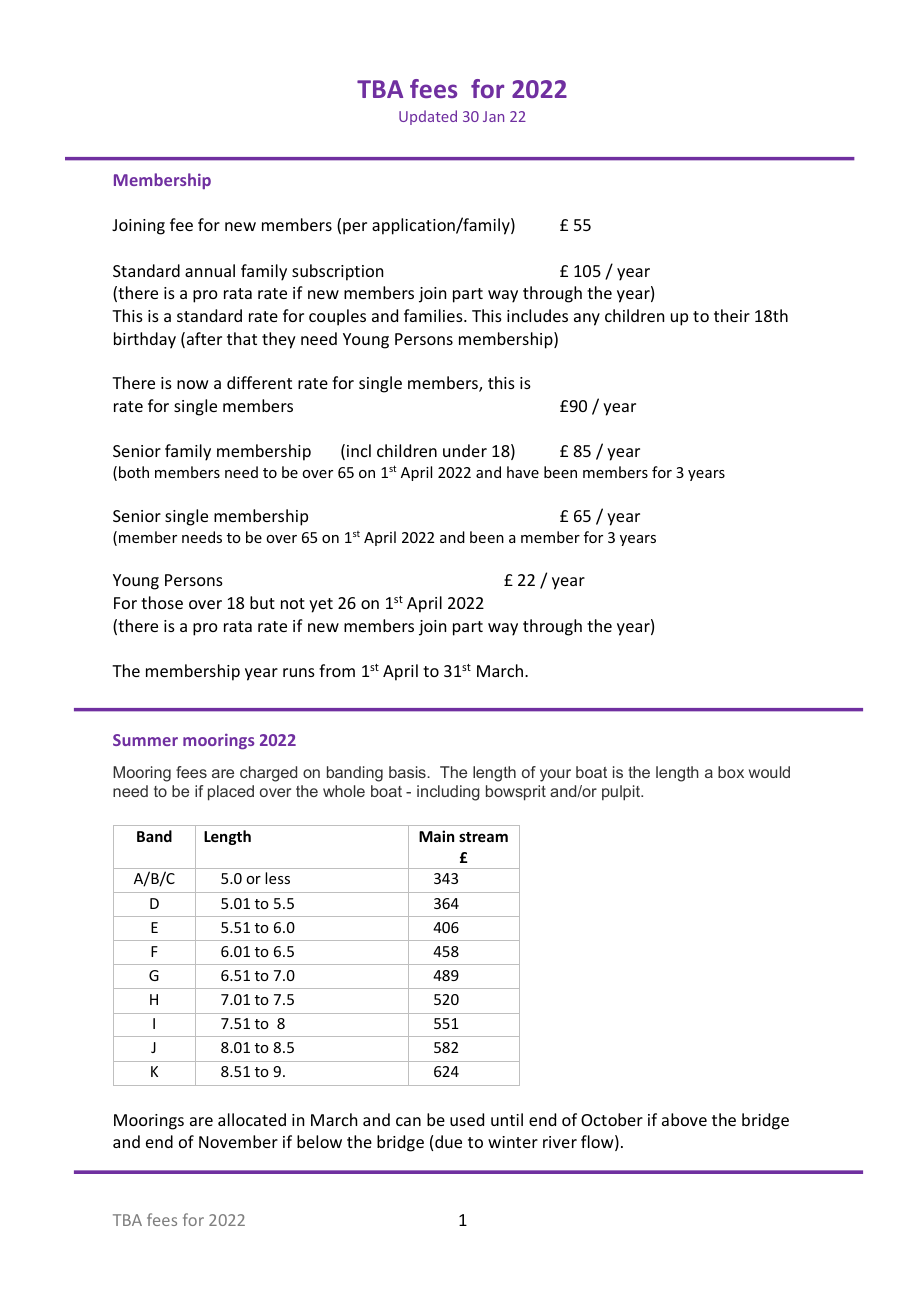 This screenshot has height=1308, width=924. Describe the element at coordinates (523, 472) in the screenshot. I see `have` at that location.
